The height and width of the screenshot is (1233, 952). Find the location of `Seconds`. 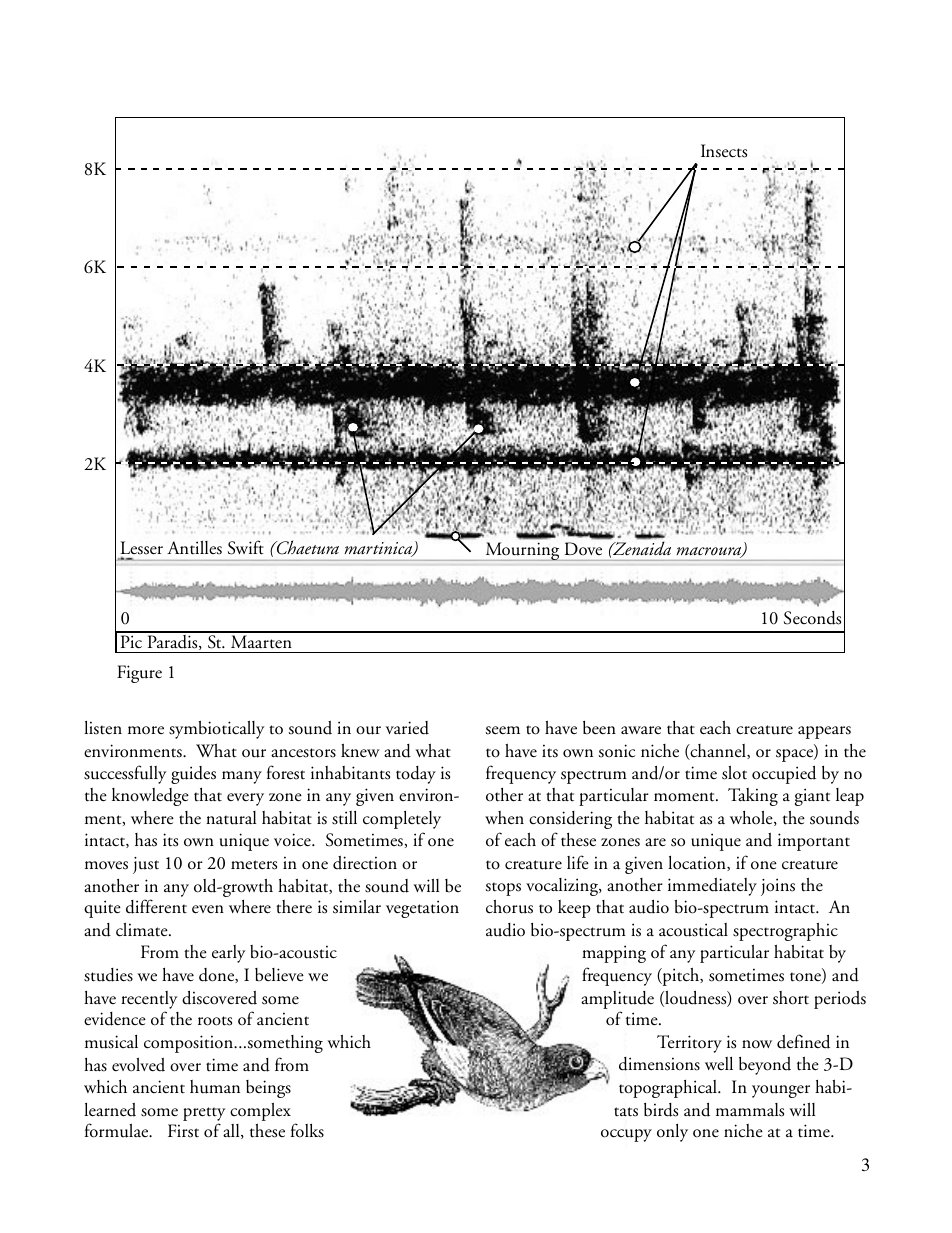

Seconds is located at coordinates (812, 618).
